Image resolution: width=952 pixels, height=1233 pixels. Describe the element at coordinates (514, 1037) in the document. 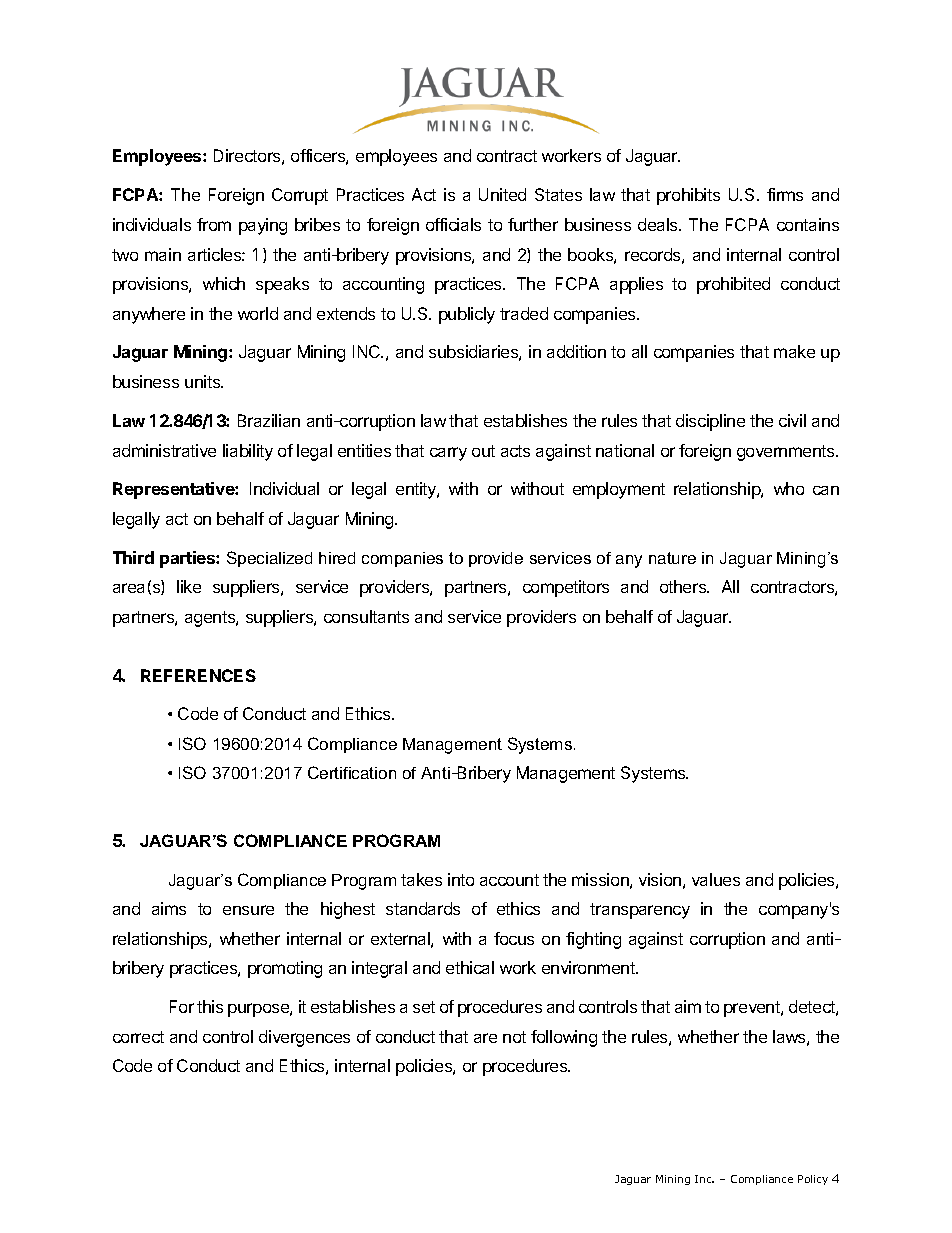

I see `not` at that location.
